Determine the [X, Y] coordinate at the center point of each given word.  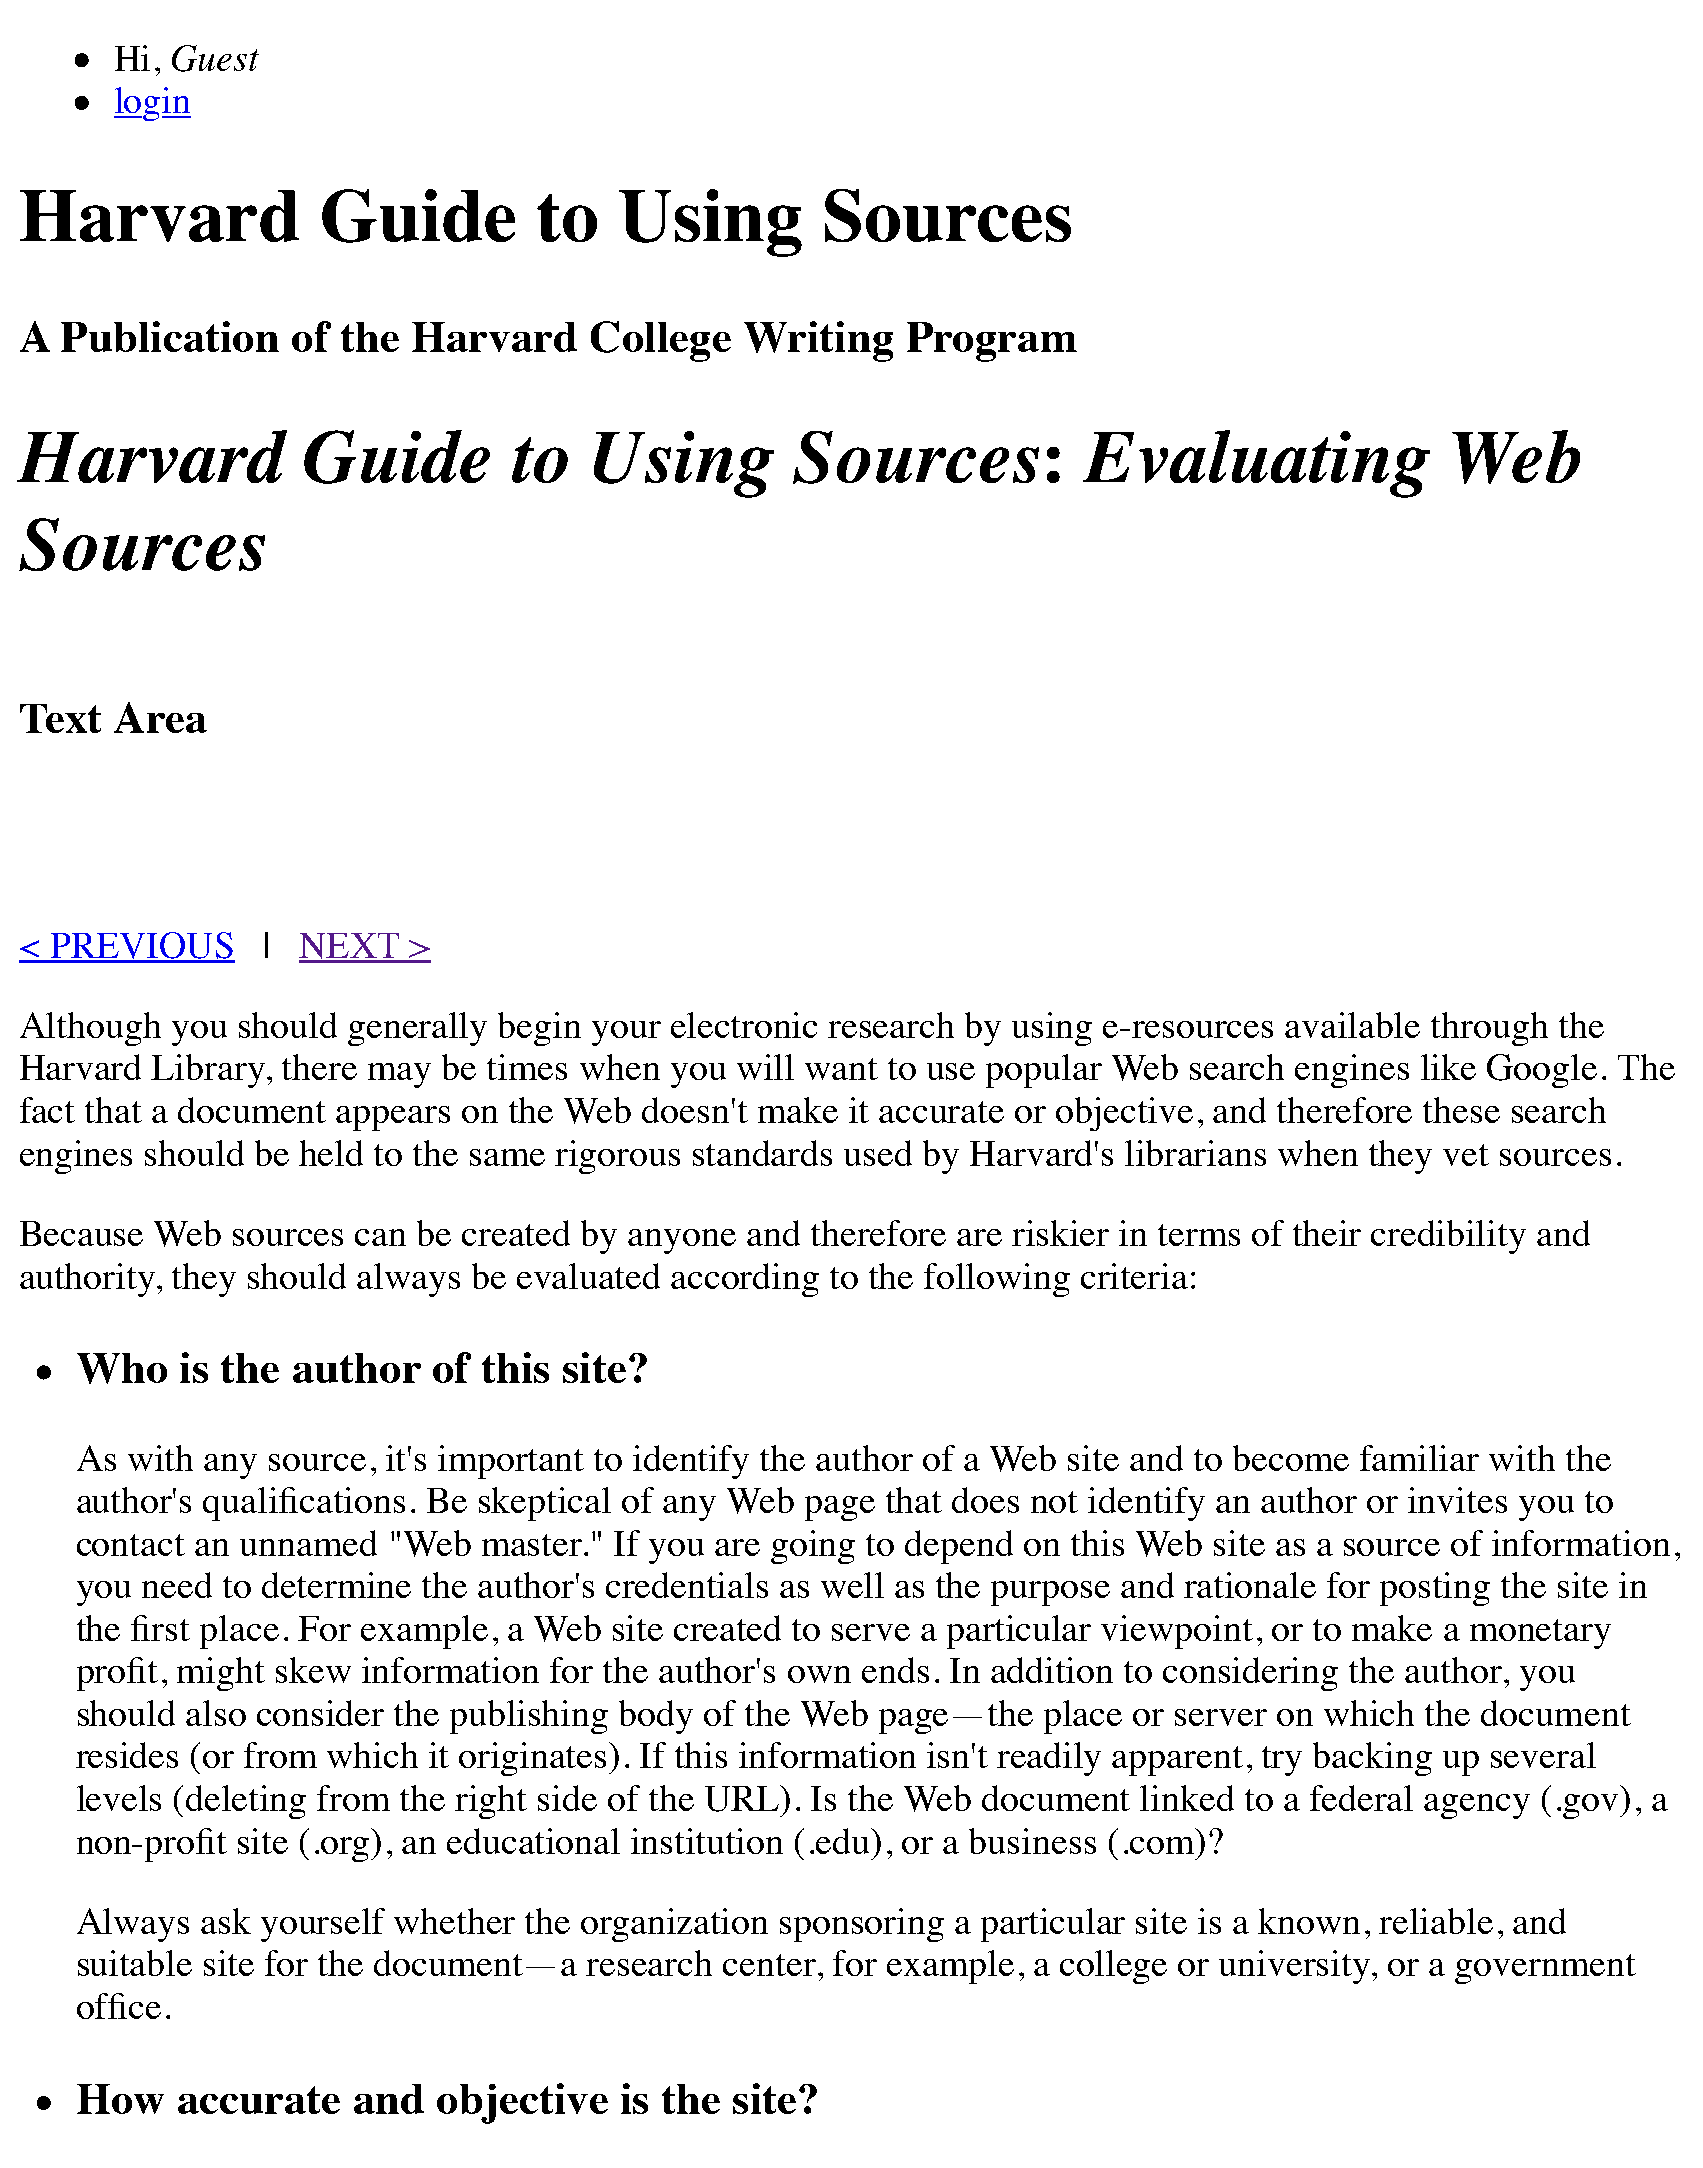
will [765, 1067]
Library [208, 1071]
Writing [818, 341]
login [152, 104]
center [769, 1965]
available [1352, 1025]
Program [992, 342]
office [119, 2006]
